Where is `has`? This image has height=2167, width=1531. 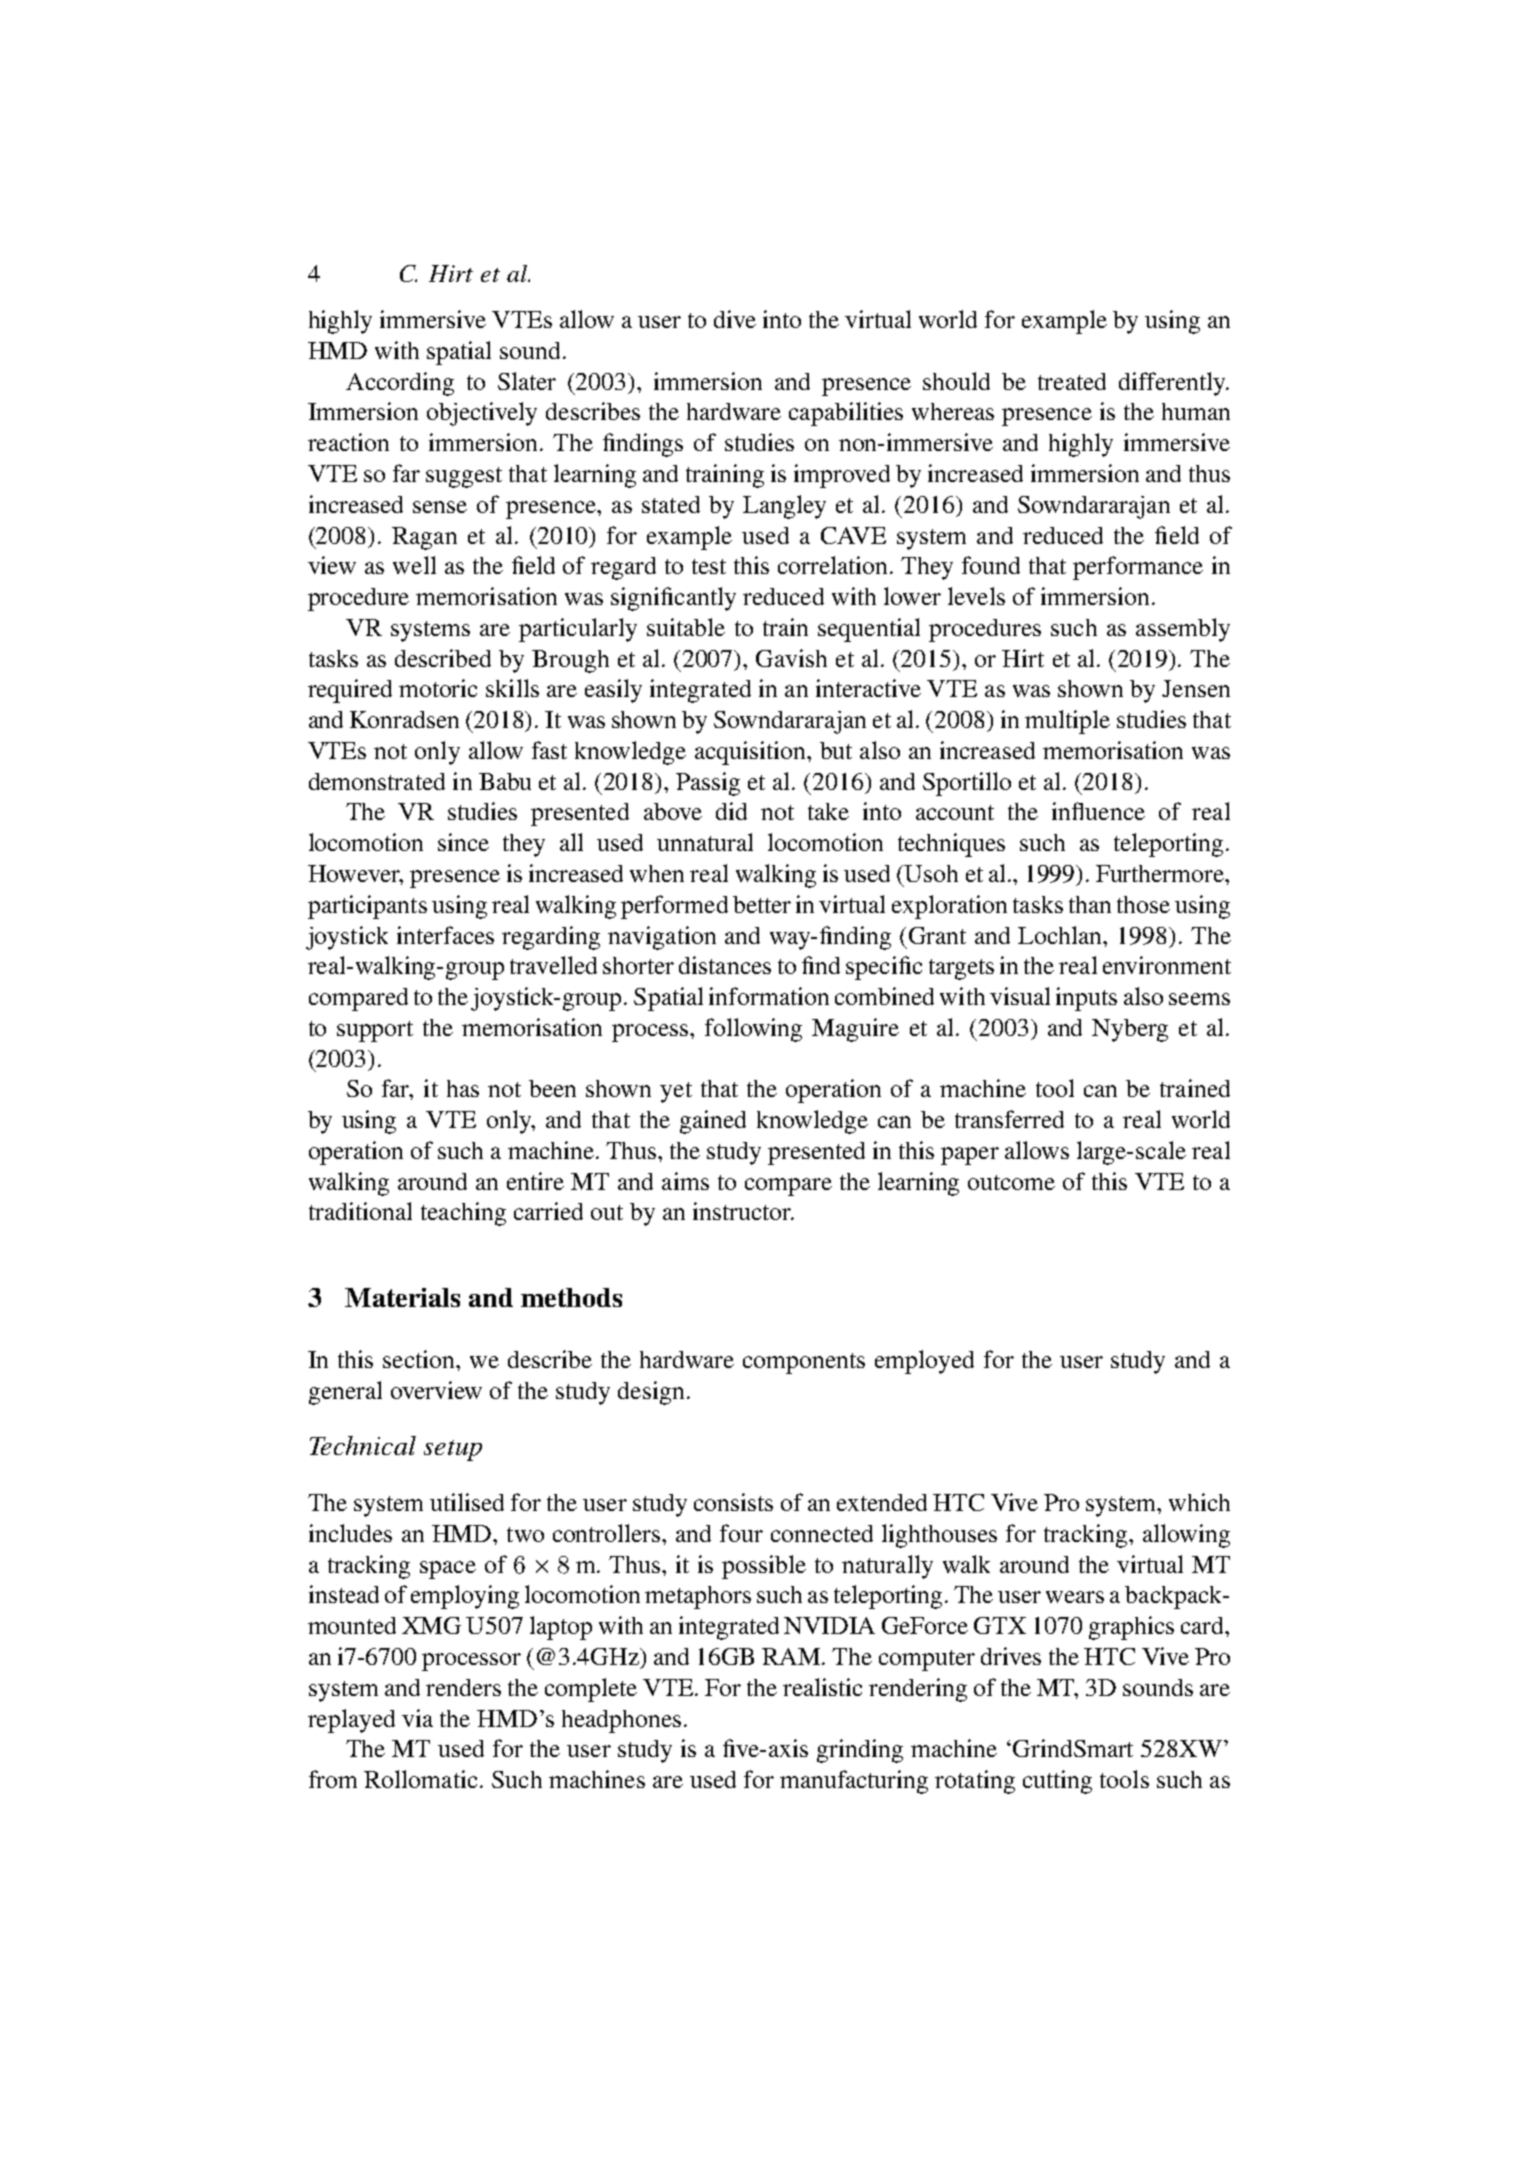
has is located at coordinates (463, 1088).
